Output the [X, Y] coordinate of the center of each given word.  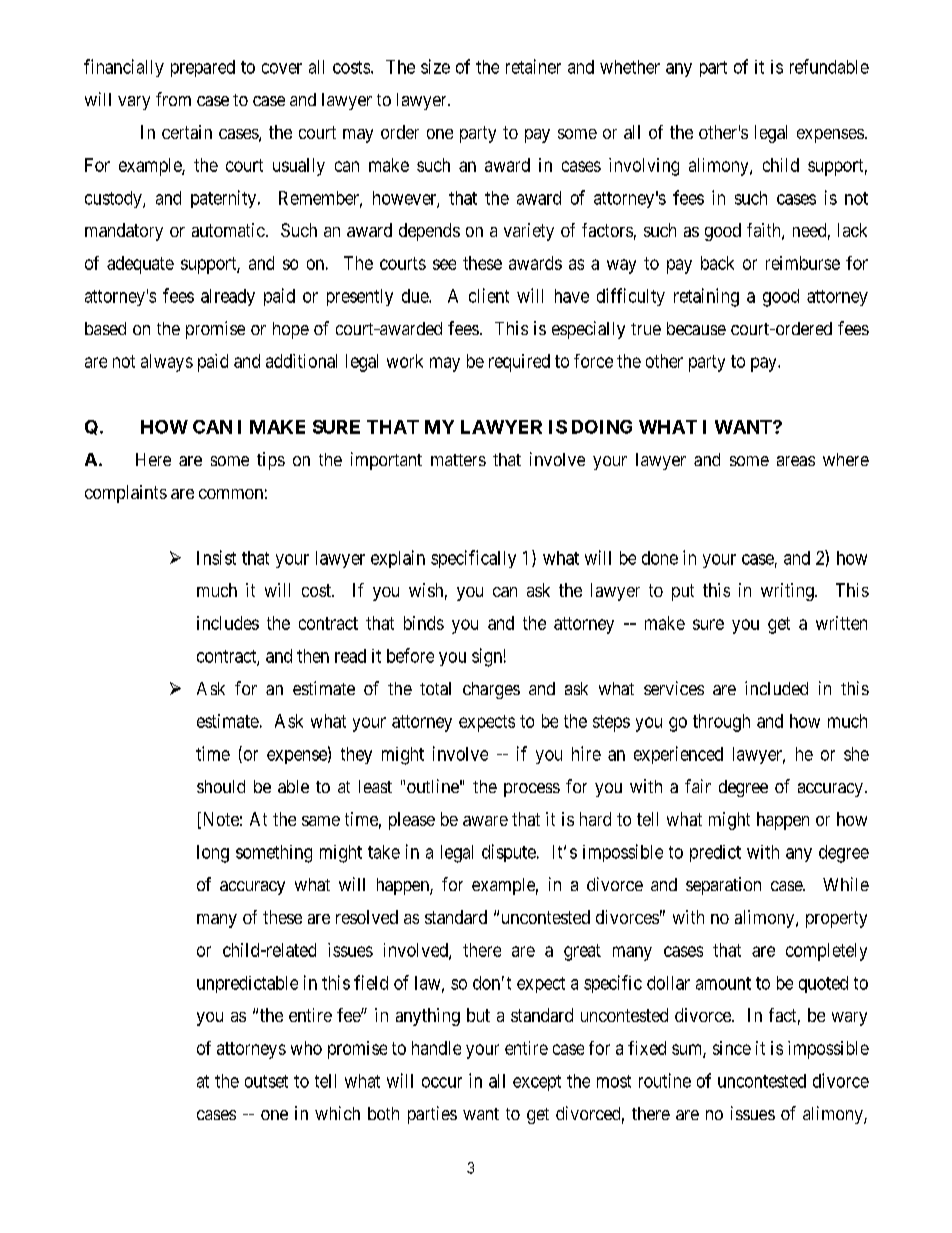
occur [442, 1082]
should [221, 786]
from [173, 99]
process [532, 790]
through [721, 723]
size [435, 66]
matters [458, 460]
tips [271, 461]
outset [266, 1081]
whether [630, 67]
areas [796, 461]
